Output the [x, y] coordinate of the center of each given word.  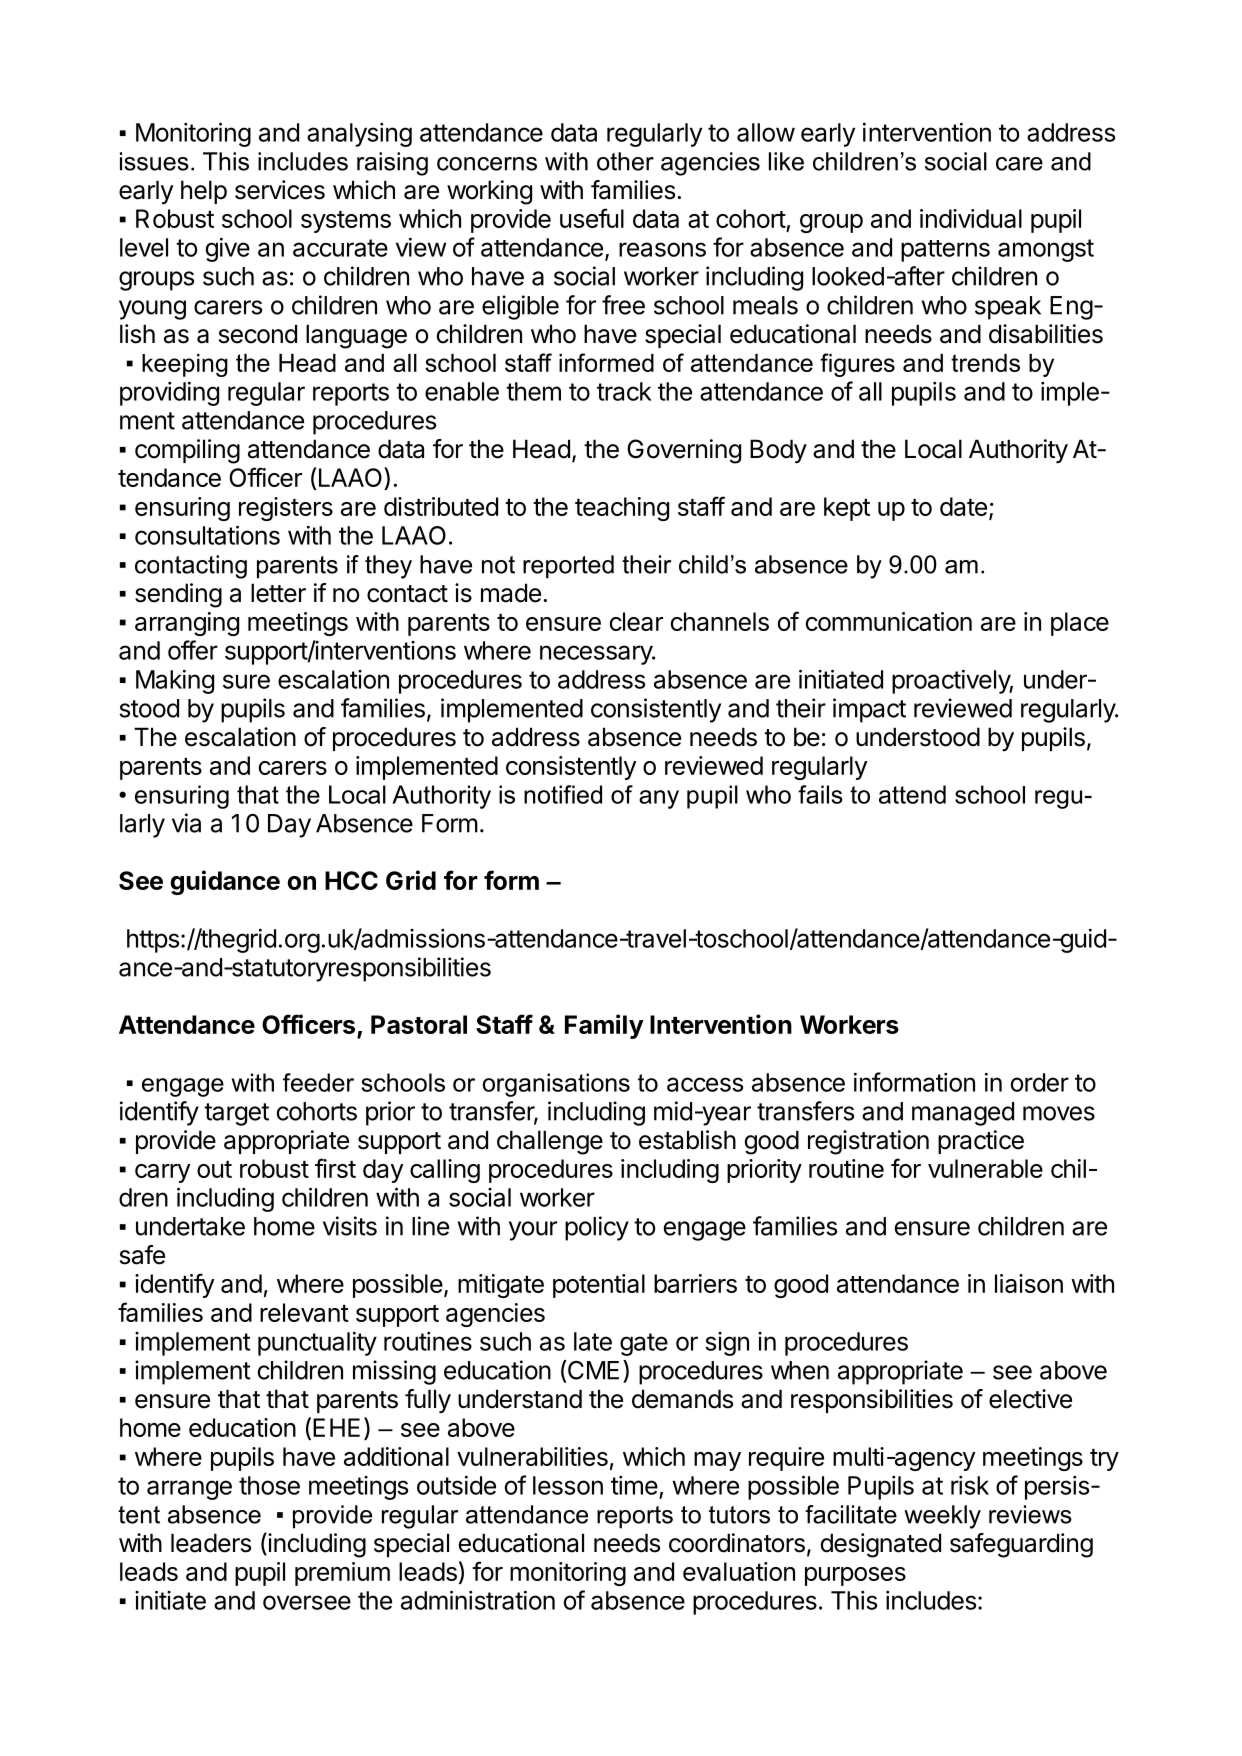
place [1080, 624]
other [625, 161]
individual [971, 218]
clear [636, 621]
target [236, 1114]
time [634, 1485]
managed [963, 1114]
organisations [556, 1085]
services [280, 190]
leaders [211, 1543]
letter [278, 593]
